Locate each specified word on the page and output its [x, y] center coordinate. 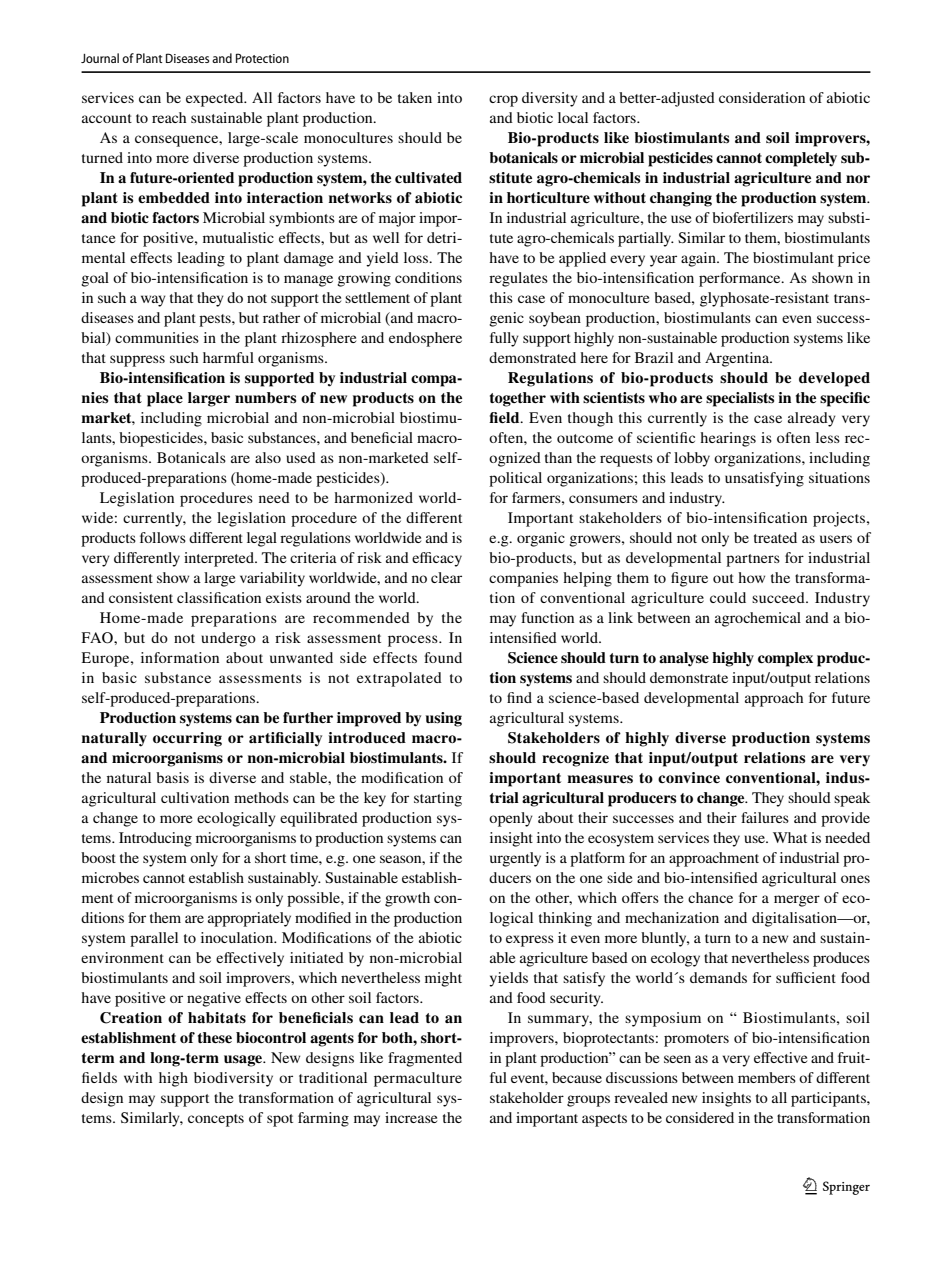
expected [216, 99]
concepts [216, 1120]
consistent [141, 597]
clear [446, 577]
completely [801, 159]
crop [503, 101]
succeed [779, 597]
